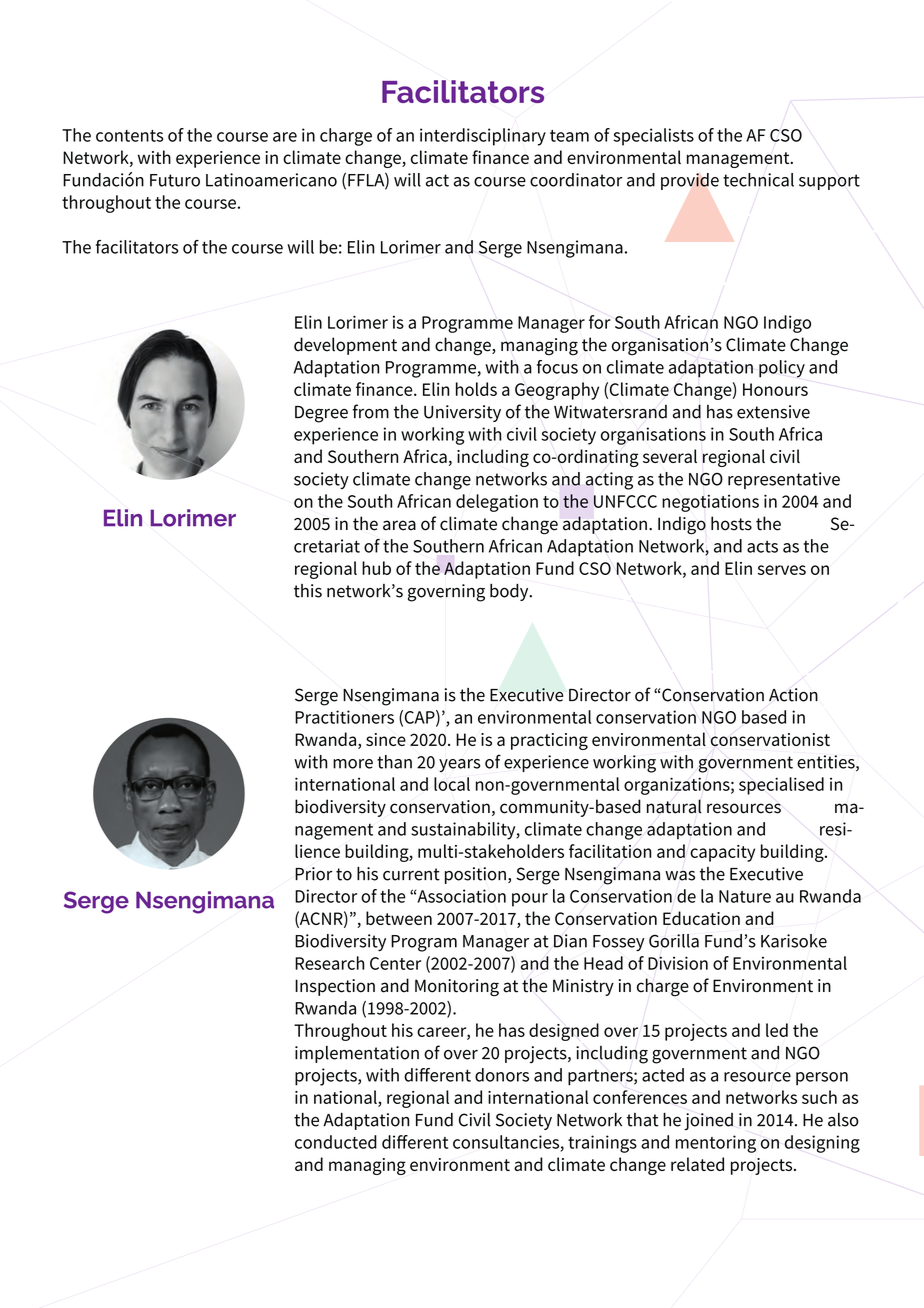 The width and height of the screenshot is (924, 1308). I want to click on contents, so click(129, 136).
